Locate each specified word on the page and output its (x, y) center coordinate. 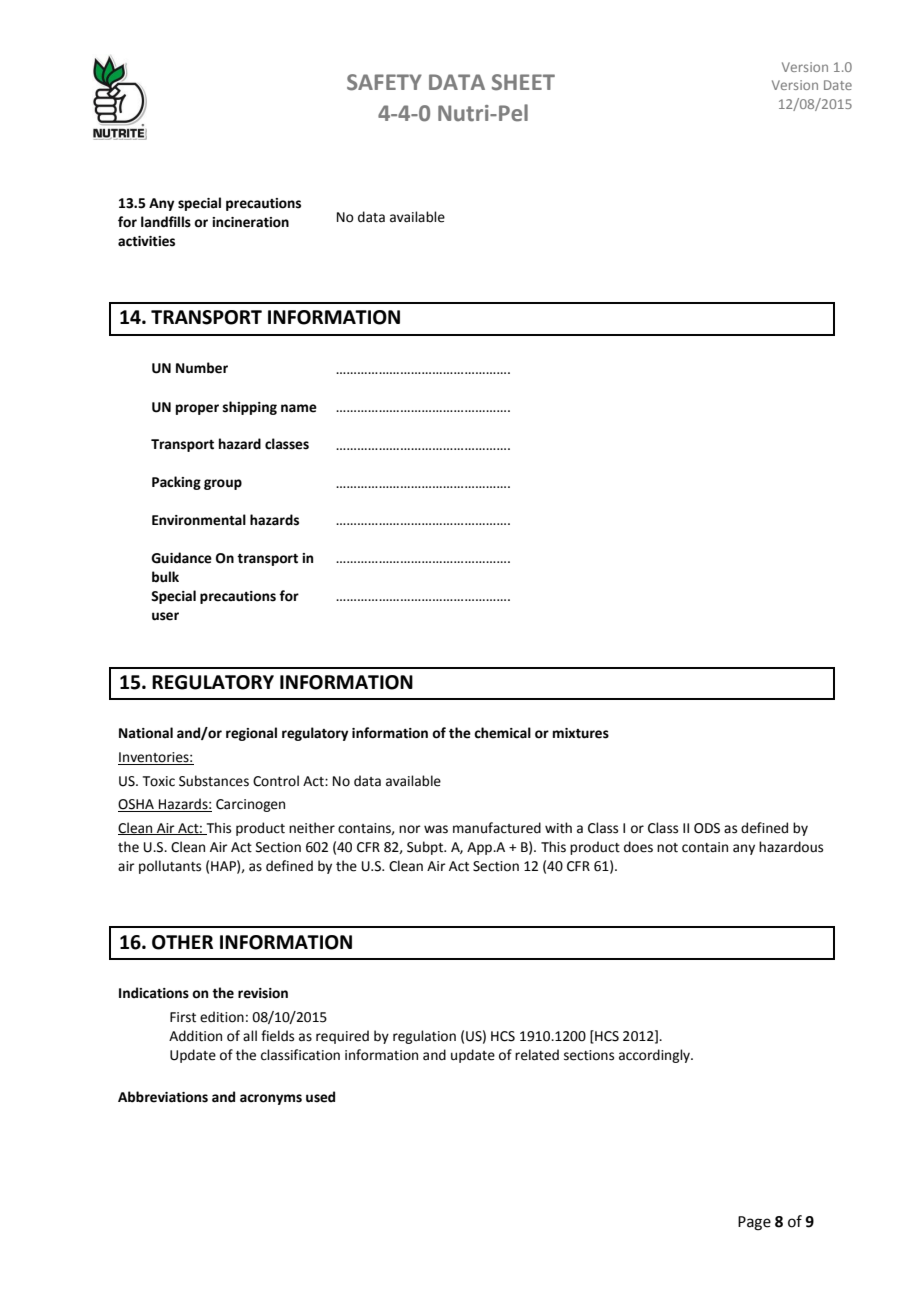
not (667, 848)
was (436, 829)
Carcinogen (250, 805)
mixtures (581, 733)
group (223, 484)
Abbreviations (163, 1097)
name (299, 408)
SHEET (523, 82)
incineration (250, 222)
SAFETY (384, 82)
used (320, 1097)
